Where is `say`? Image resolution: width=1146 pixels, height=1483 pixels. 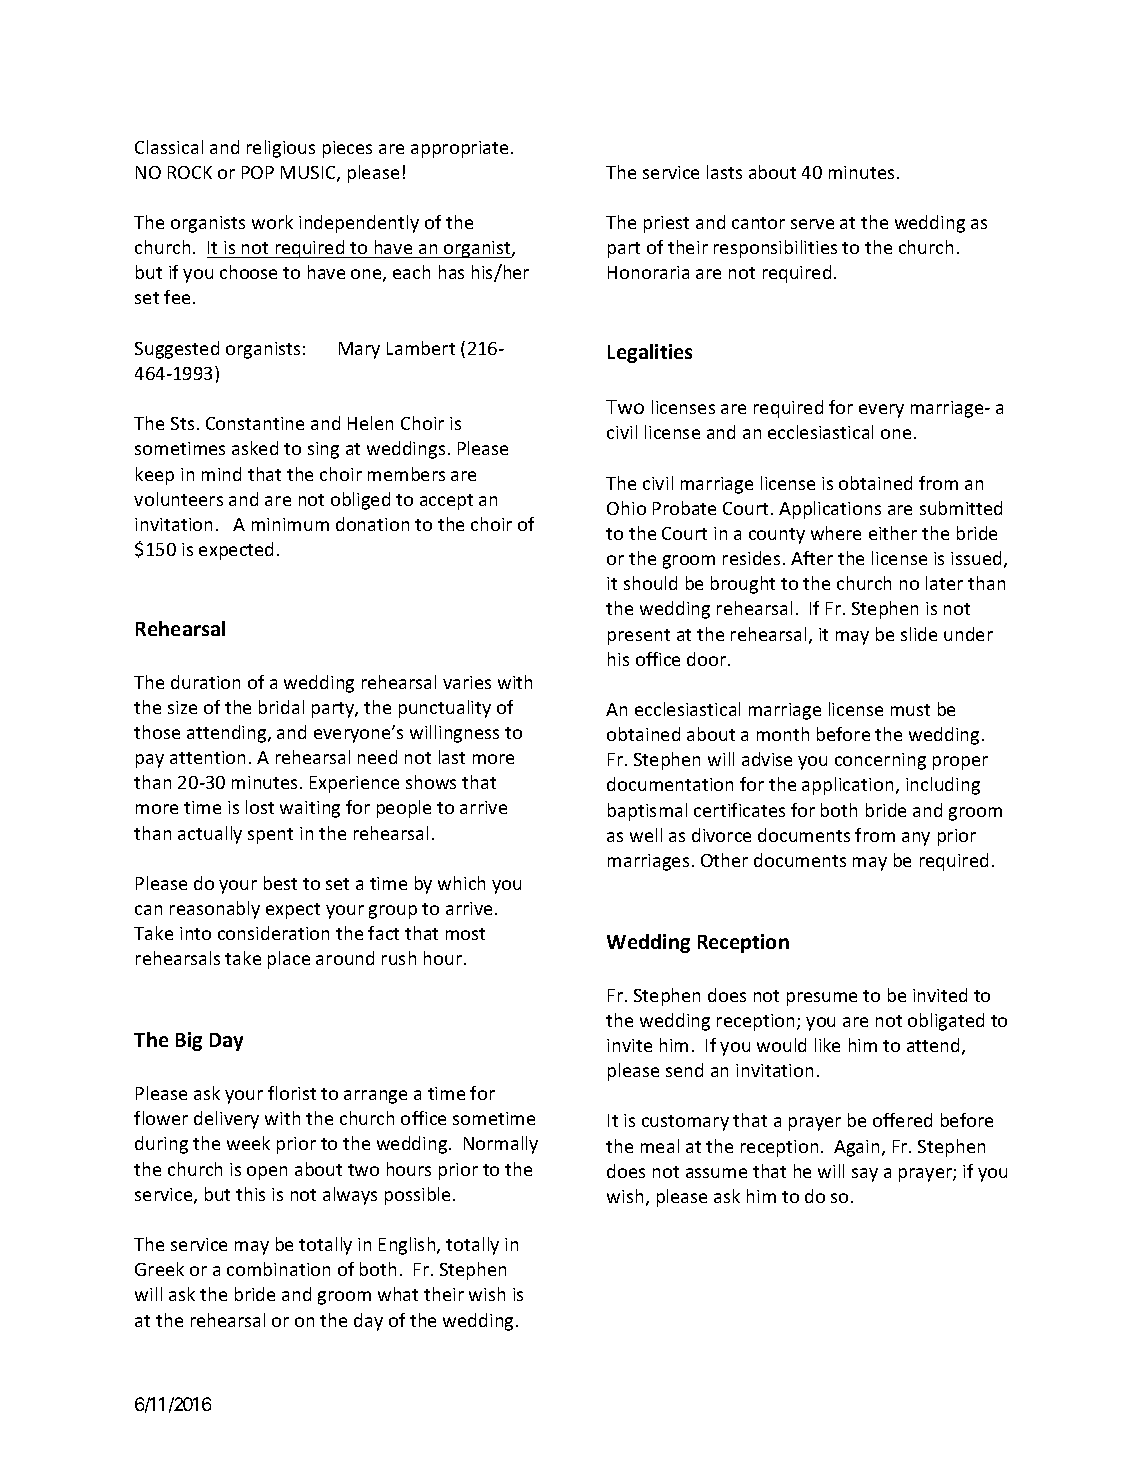
say is located at coordinates (865, 1175).
